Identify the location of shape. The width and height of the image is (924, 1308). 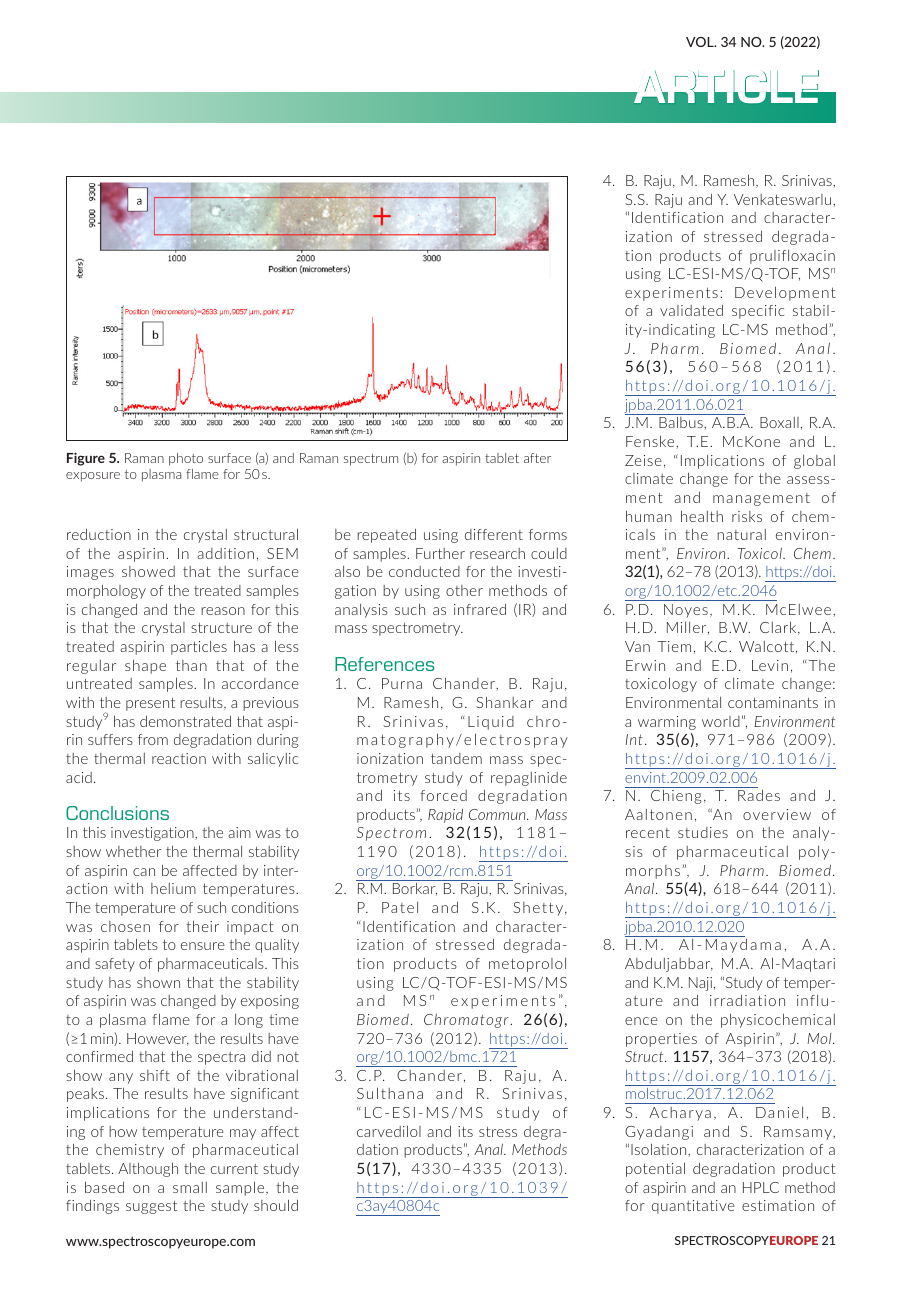
(145, 667).
